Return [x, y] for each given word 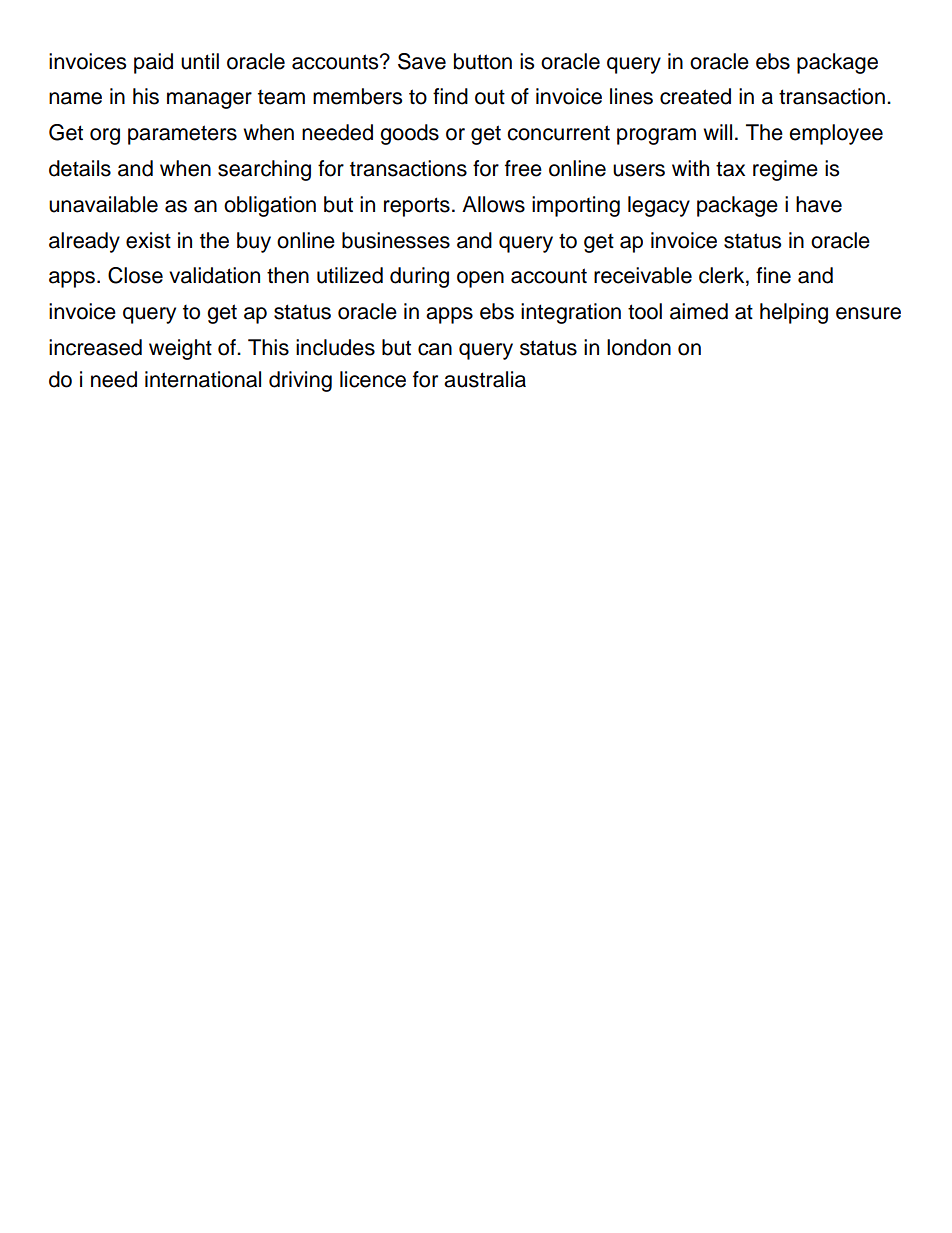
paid [153, 63]
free [523, 168]
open [480, 279]
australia [485, 379]
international [203, 379]
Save [422, 61]
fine [773, 275]
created [695, 96]
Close [135, 275]
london [639, 347]
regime [785, 170]
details [80, 168]
